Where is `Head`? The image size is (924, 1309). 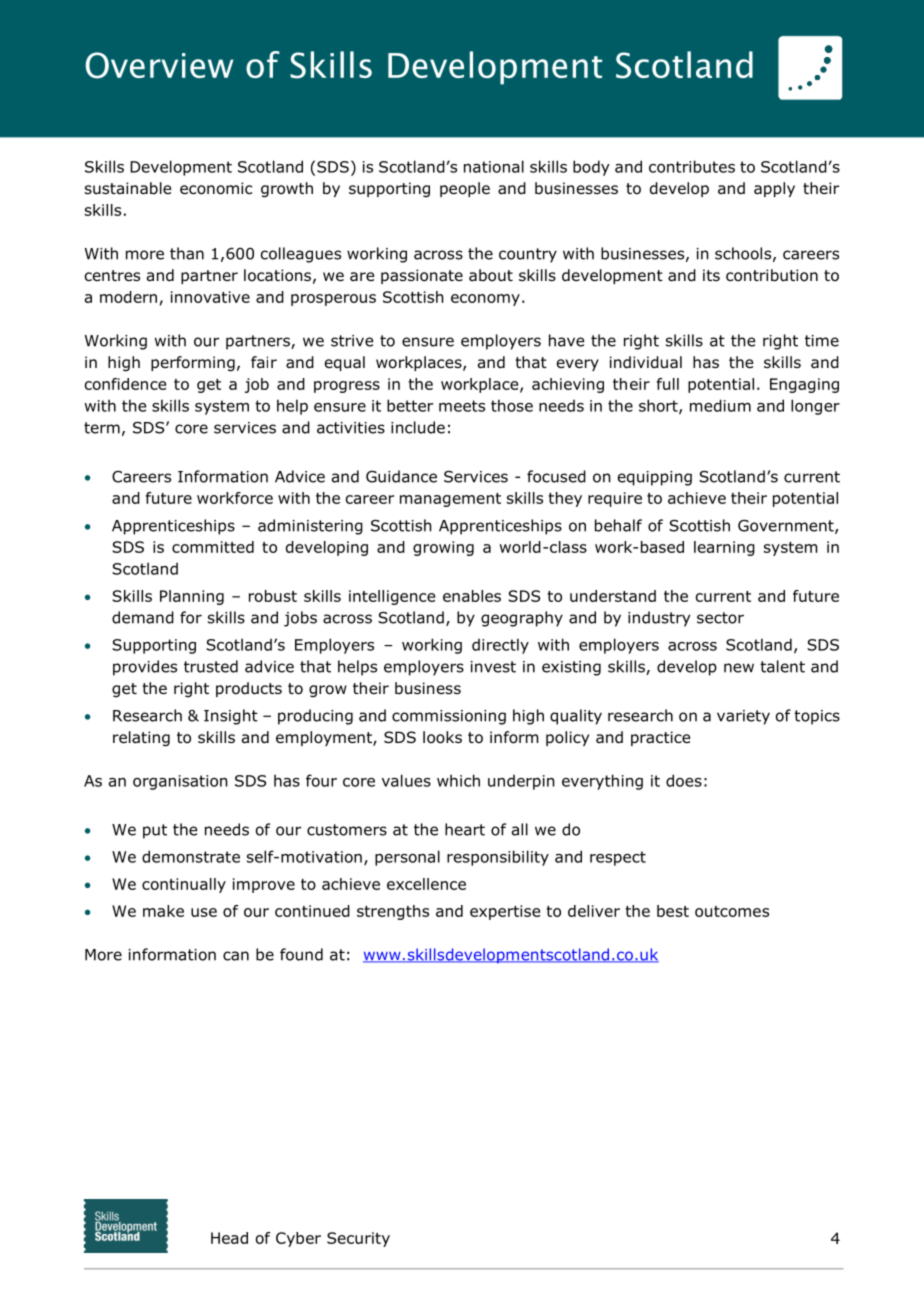
Head is located at coordinates (229, 1238).
